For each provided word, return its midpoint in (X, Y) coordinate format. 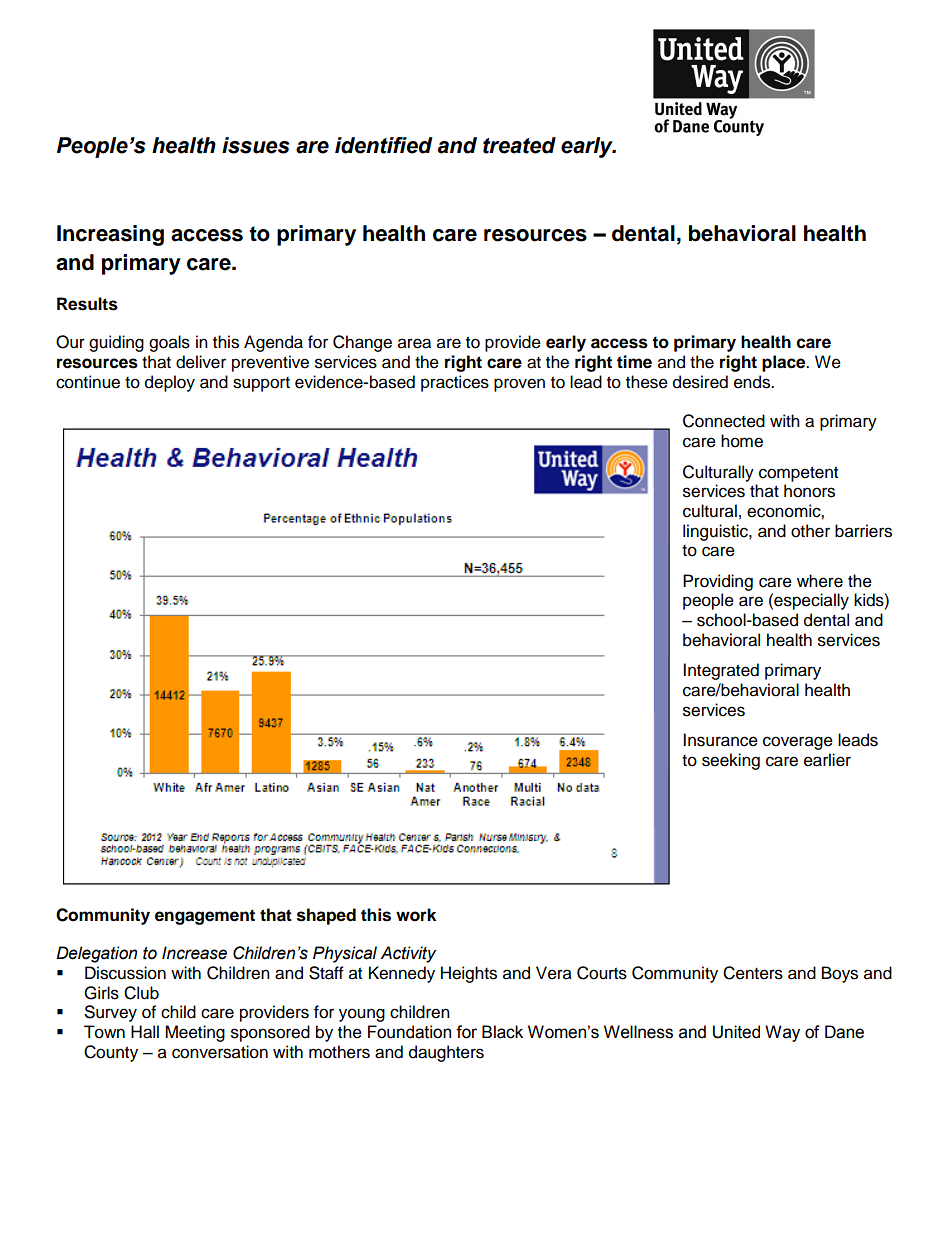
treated (519, 145)
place (785, 363)
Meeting (195, 1033)
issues (256, 145)
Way (782, 1033)
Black (502, 1032)
